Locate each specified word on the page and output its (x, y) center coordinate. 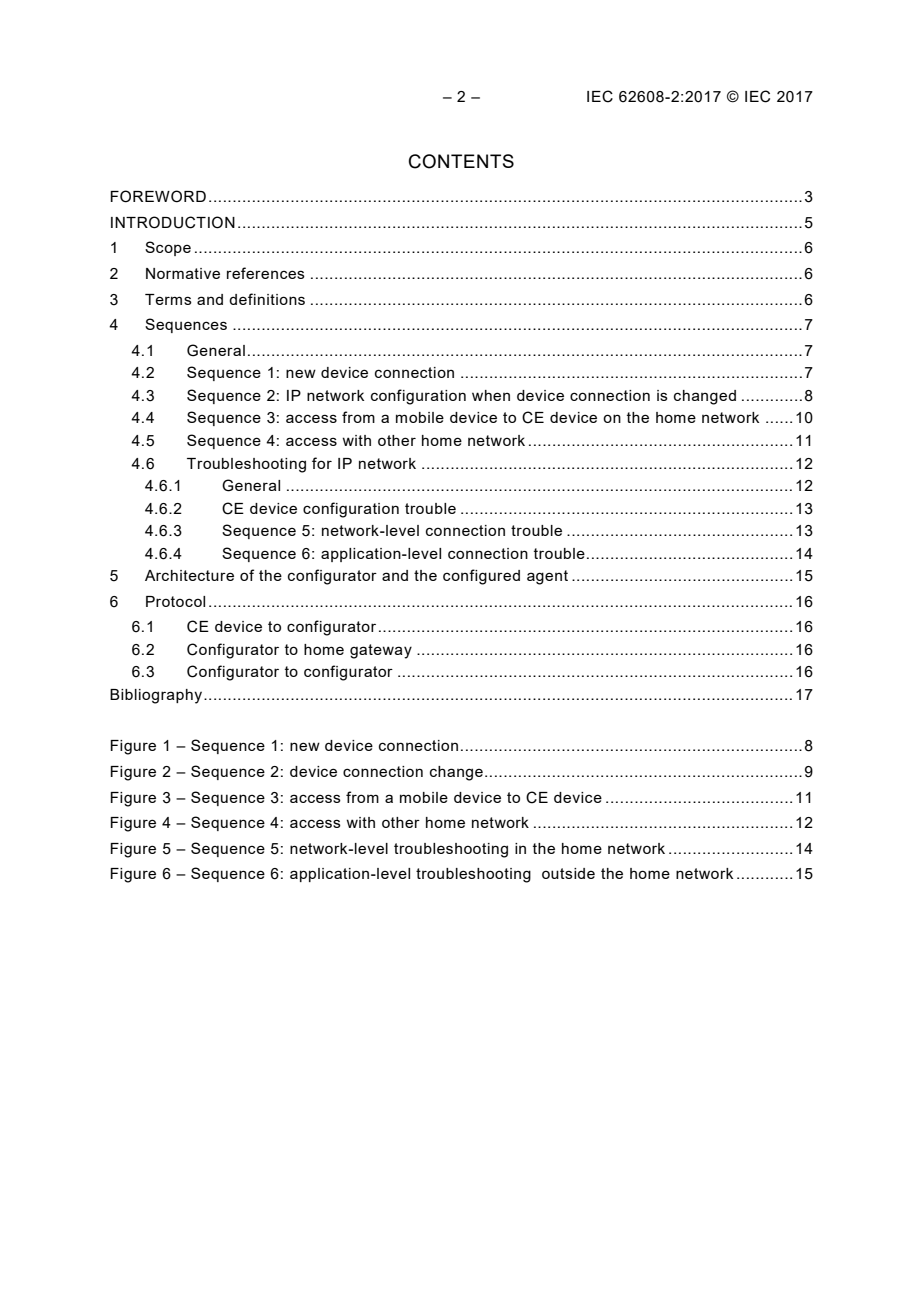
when (491, 395)
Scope (168, 248)
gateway (381, 651)
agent (547, 577)
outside (568, 873)
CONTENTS (461, 161)
